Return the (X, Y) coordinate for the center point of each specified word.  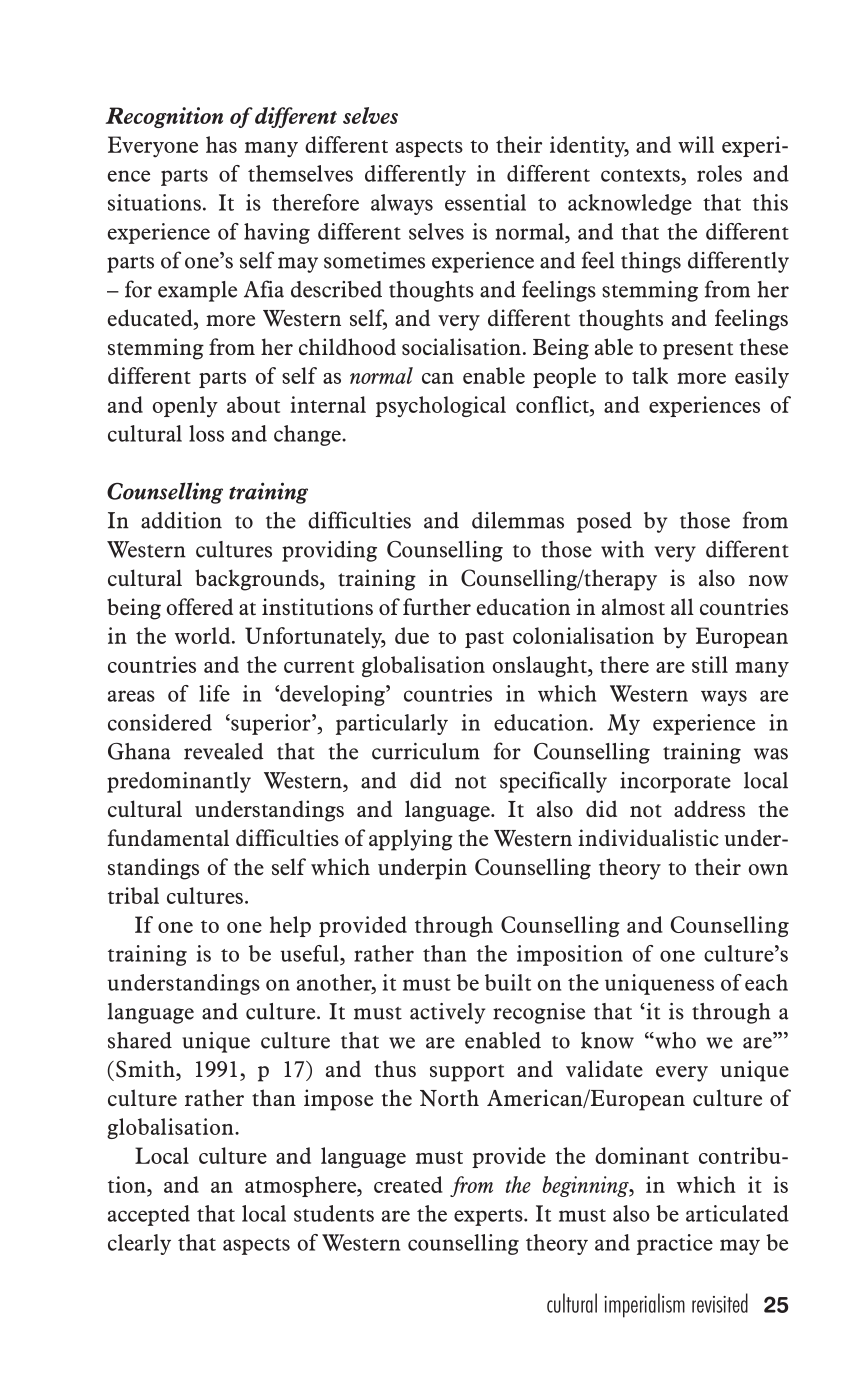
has (221, 144)
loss (206, 433)
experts (489, 1217)
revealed (224, 751)
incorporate (675, 782)
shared (140, 1040)
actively (447, 1013)
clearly (139, 1244)
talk (650, 375)
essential (485, 202)
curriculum (426, 751)
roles (719, 173)
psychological (441, 407)
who (674, 1040)
